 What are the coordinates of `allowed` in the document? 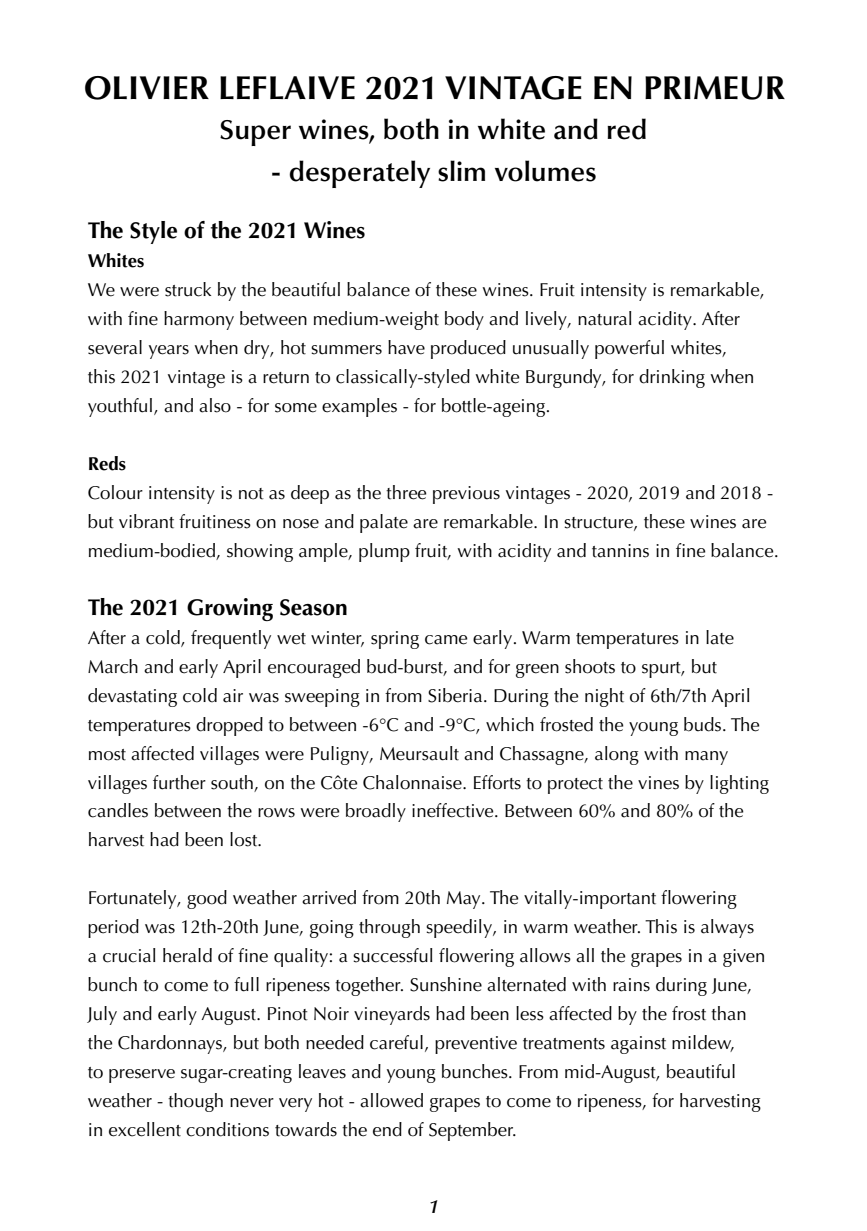 It's located at (391, 1100).
